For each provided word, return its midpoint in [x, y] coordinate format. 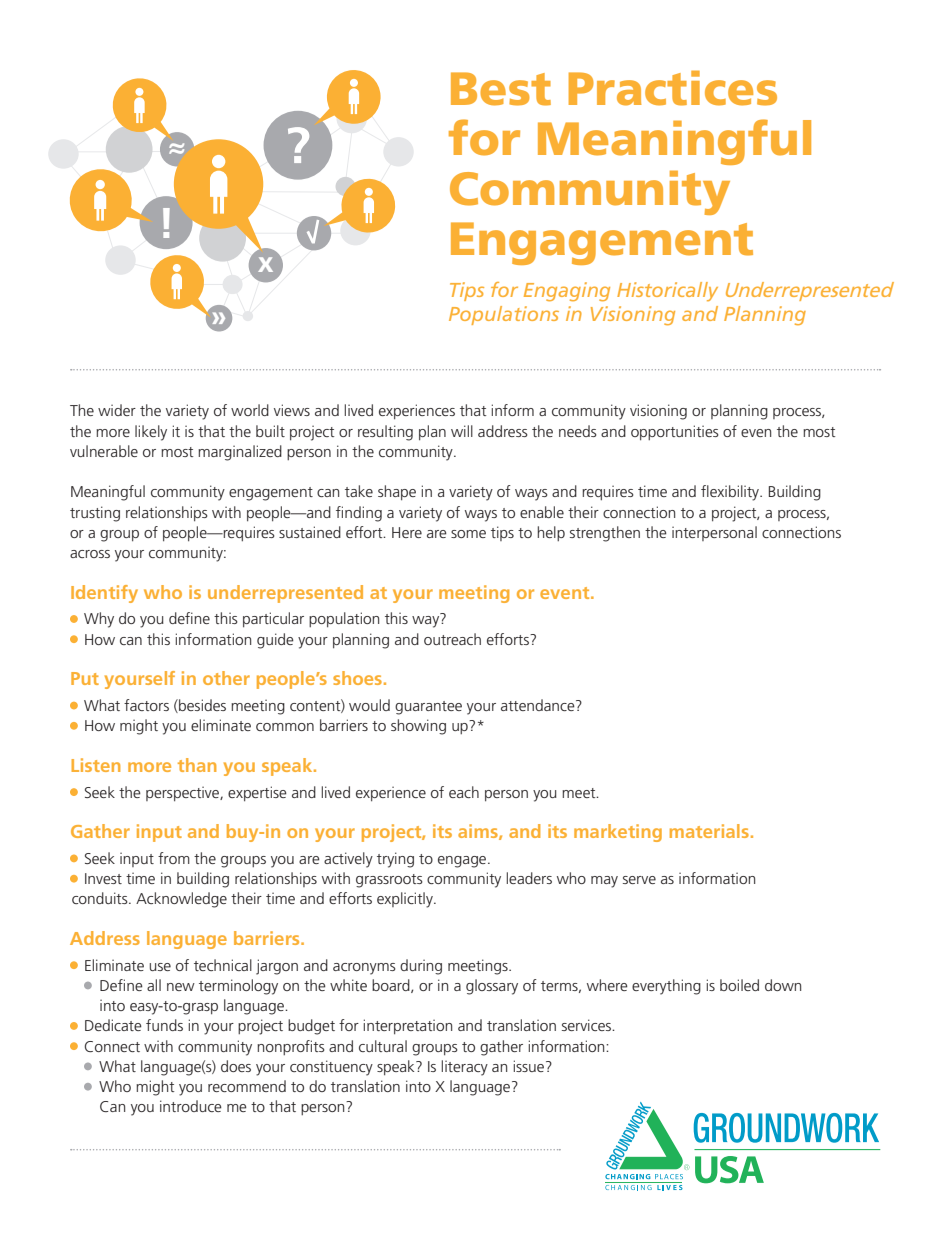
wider [117, 410]
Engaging [567, 291]
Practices [673, 88]
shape [397, 492]
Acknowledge [181, 900]
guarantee [428, 708]
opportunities [675, 432]
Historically [667, 291]
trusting [95, 514]
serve [639, 880]
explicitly [406, 900]
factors [146, 705]
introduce [191, 1106]
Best [501, 89]
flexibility [731, 493]
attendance [539, 705]
